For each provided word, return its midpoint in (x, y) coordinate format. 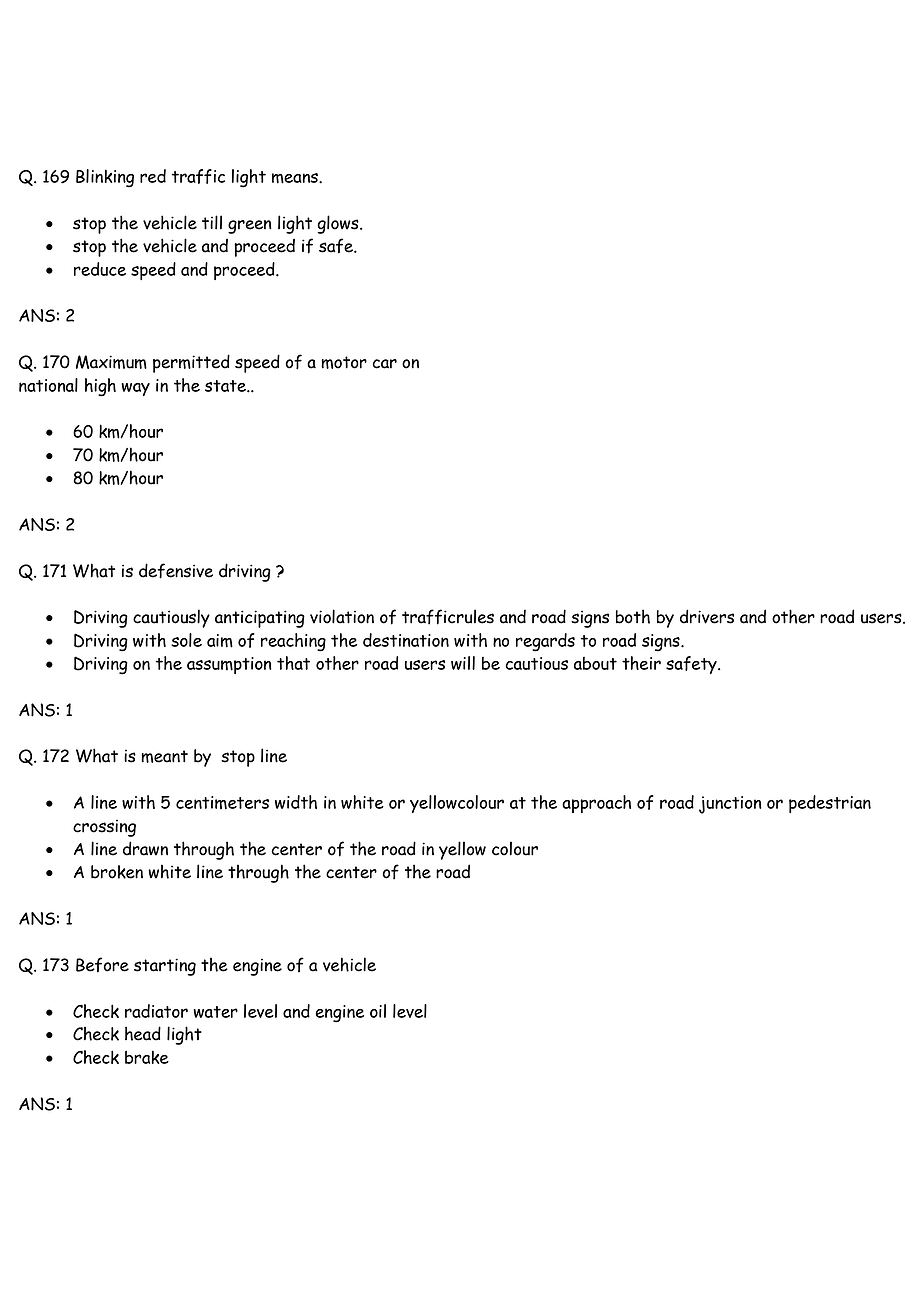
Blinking (105, 178)
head (143, 1033)
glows (339, 224)
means (296, 178)
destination (406, 640)
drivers (707, 616)
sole (186, 640)
